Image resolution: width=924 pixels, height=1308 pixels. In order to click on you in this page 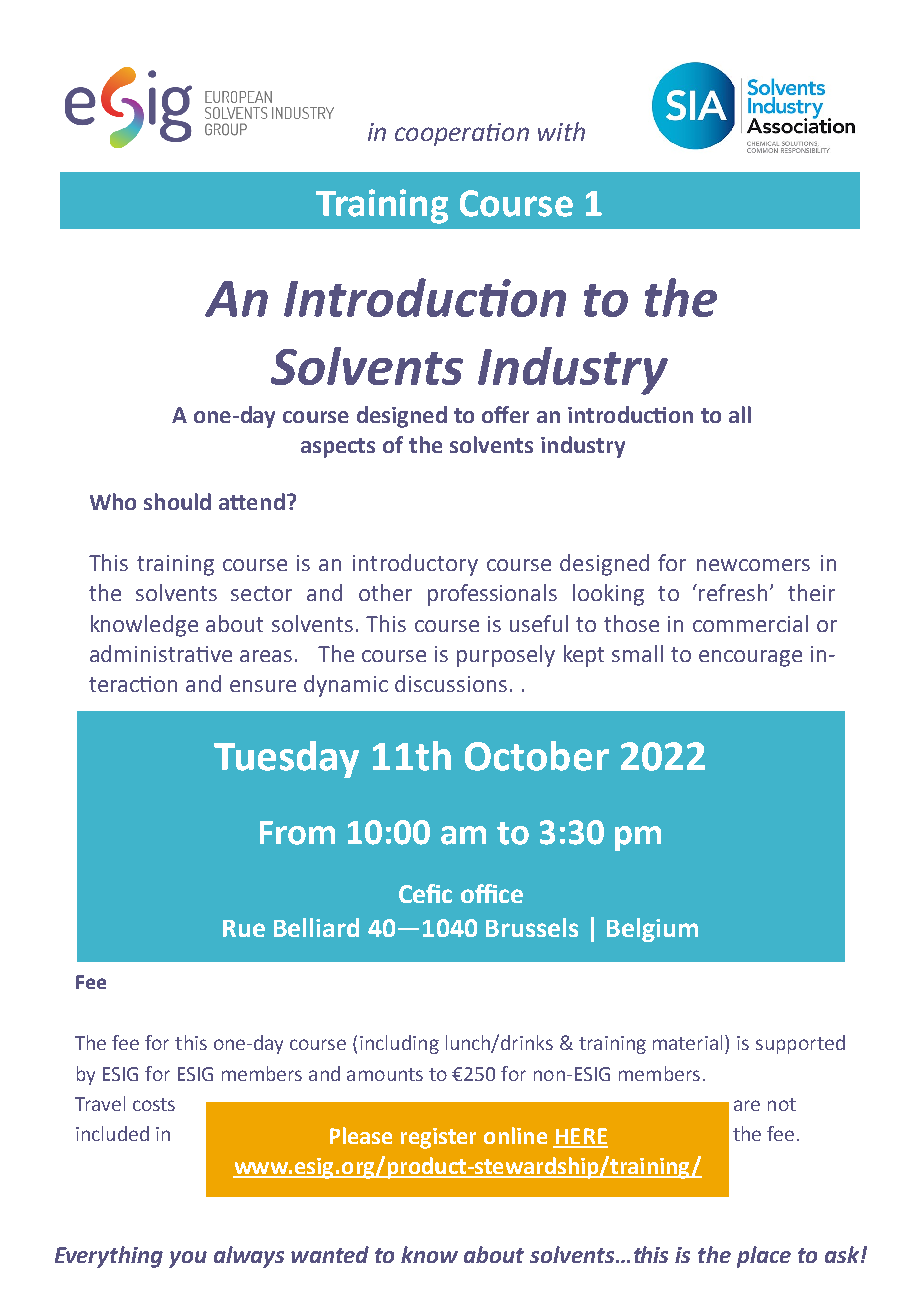, I will do `click(188, 1259)`.
